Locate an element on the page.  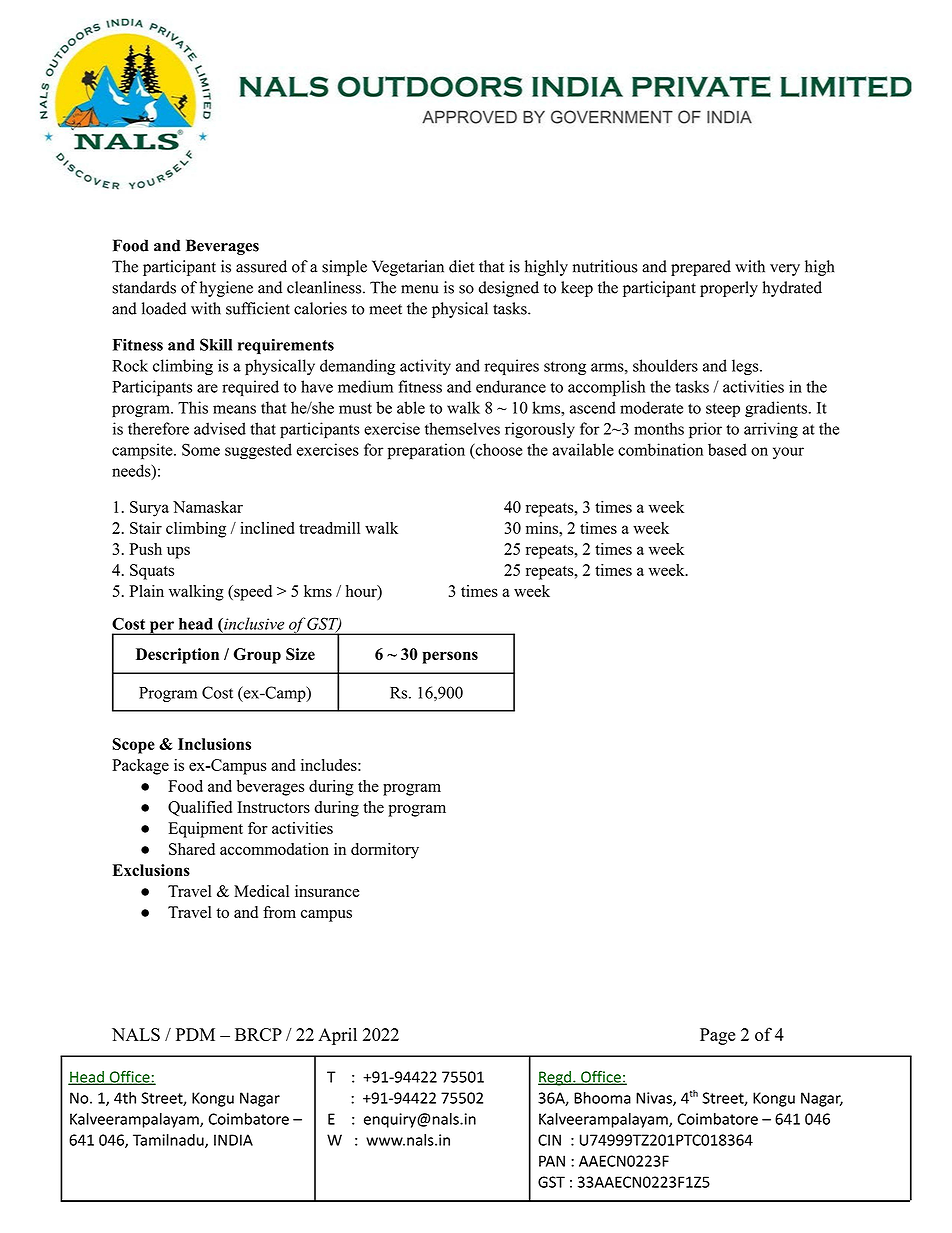
CIN is located at coordinates (549, 1140).
